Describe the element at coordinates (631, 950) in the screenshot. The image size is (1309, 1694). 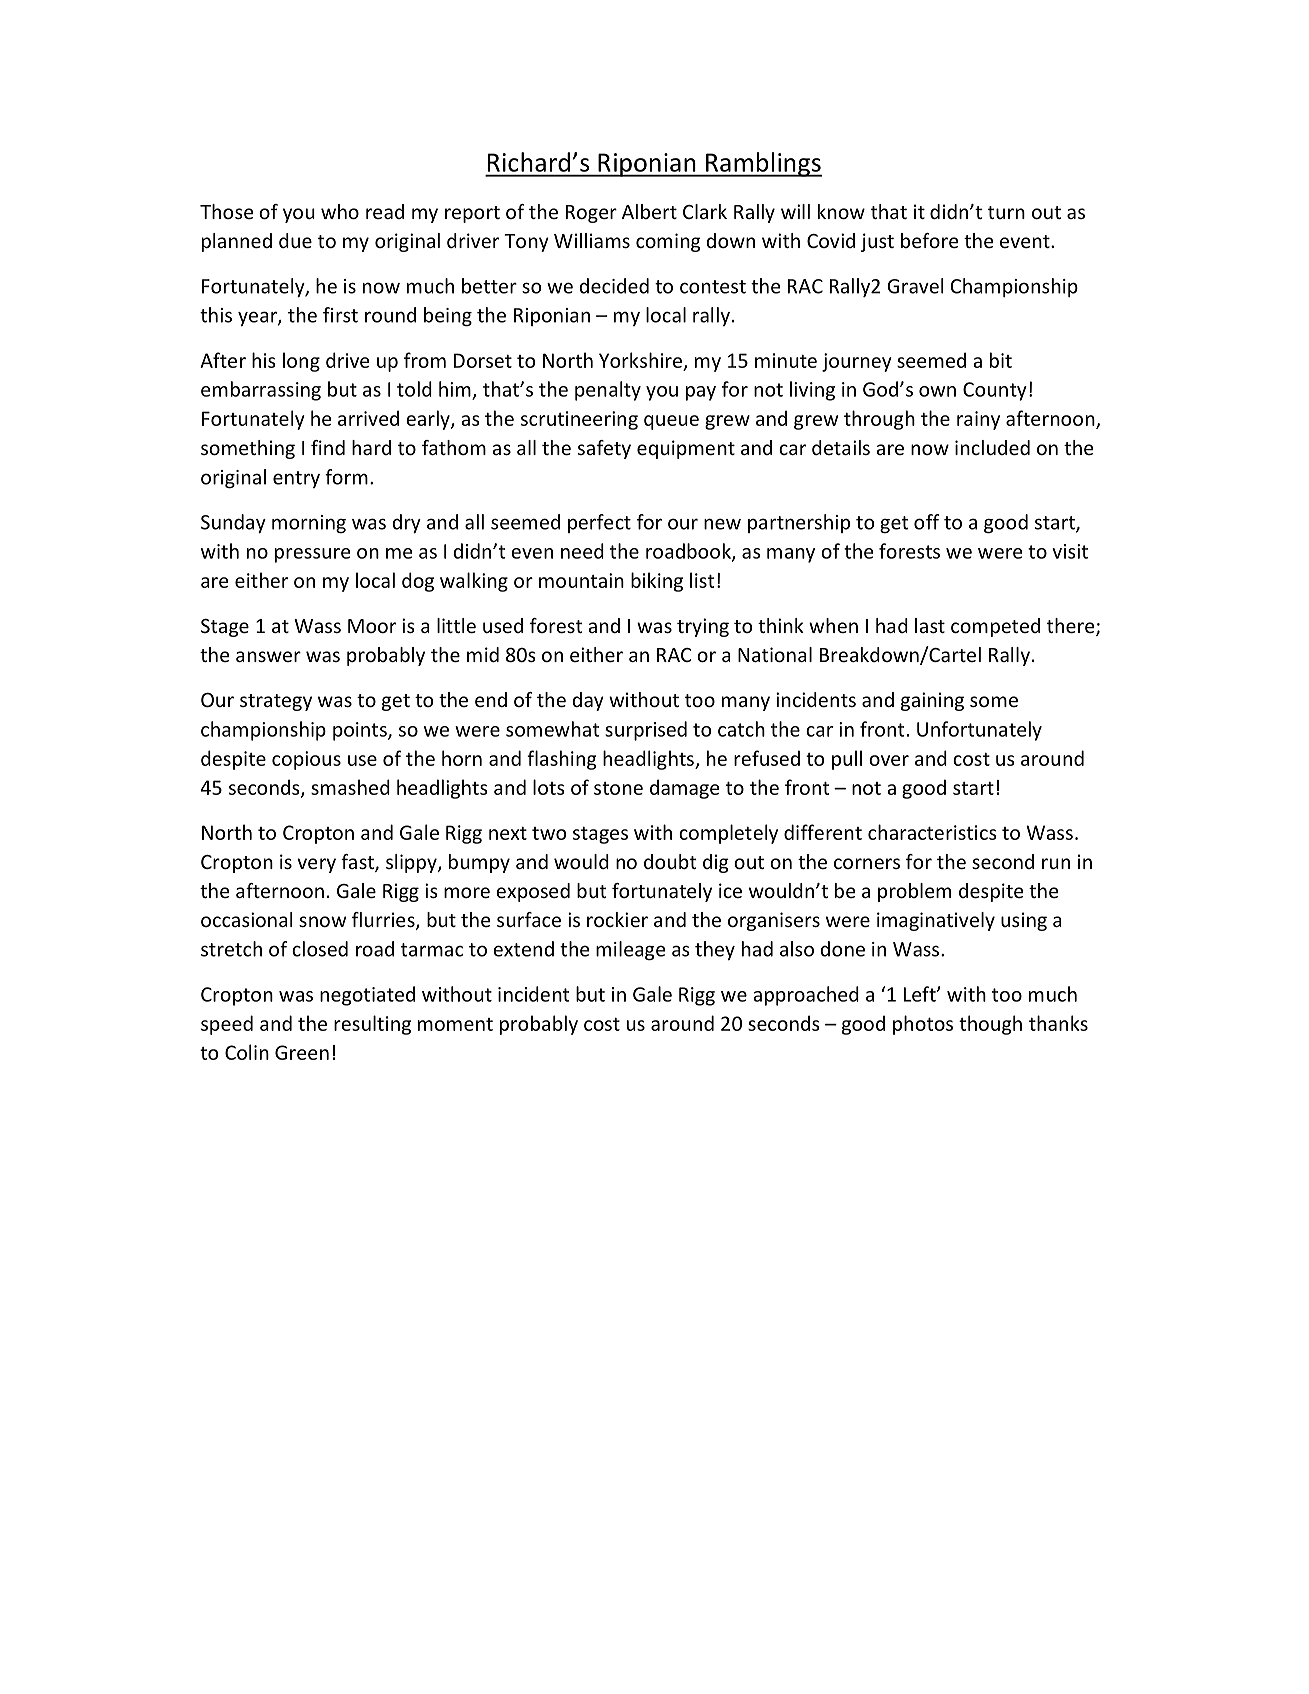
I see `mileage` at that location.
